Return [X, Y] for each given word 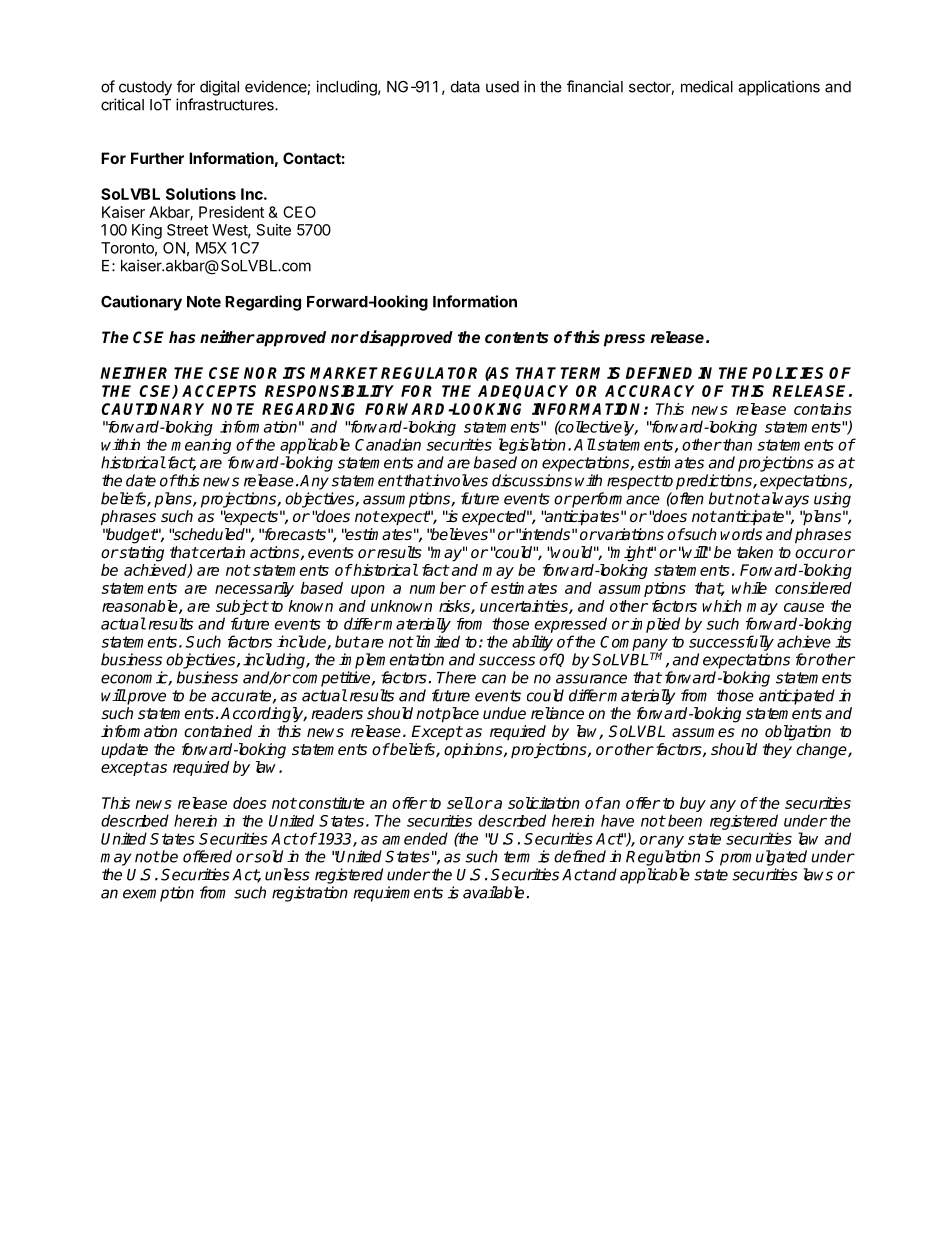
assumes [703, 732]
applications [779, 88]
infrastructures [226, 104]
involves [459, 480]
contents [516, 338]
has [182, 337]
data [465, 87]
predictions [715, 482]
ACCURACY [650, 391]
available [493, 892]
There [456, 677]
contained [218, 731]
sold [268, 856]
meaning [201, 446]
